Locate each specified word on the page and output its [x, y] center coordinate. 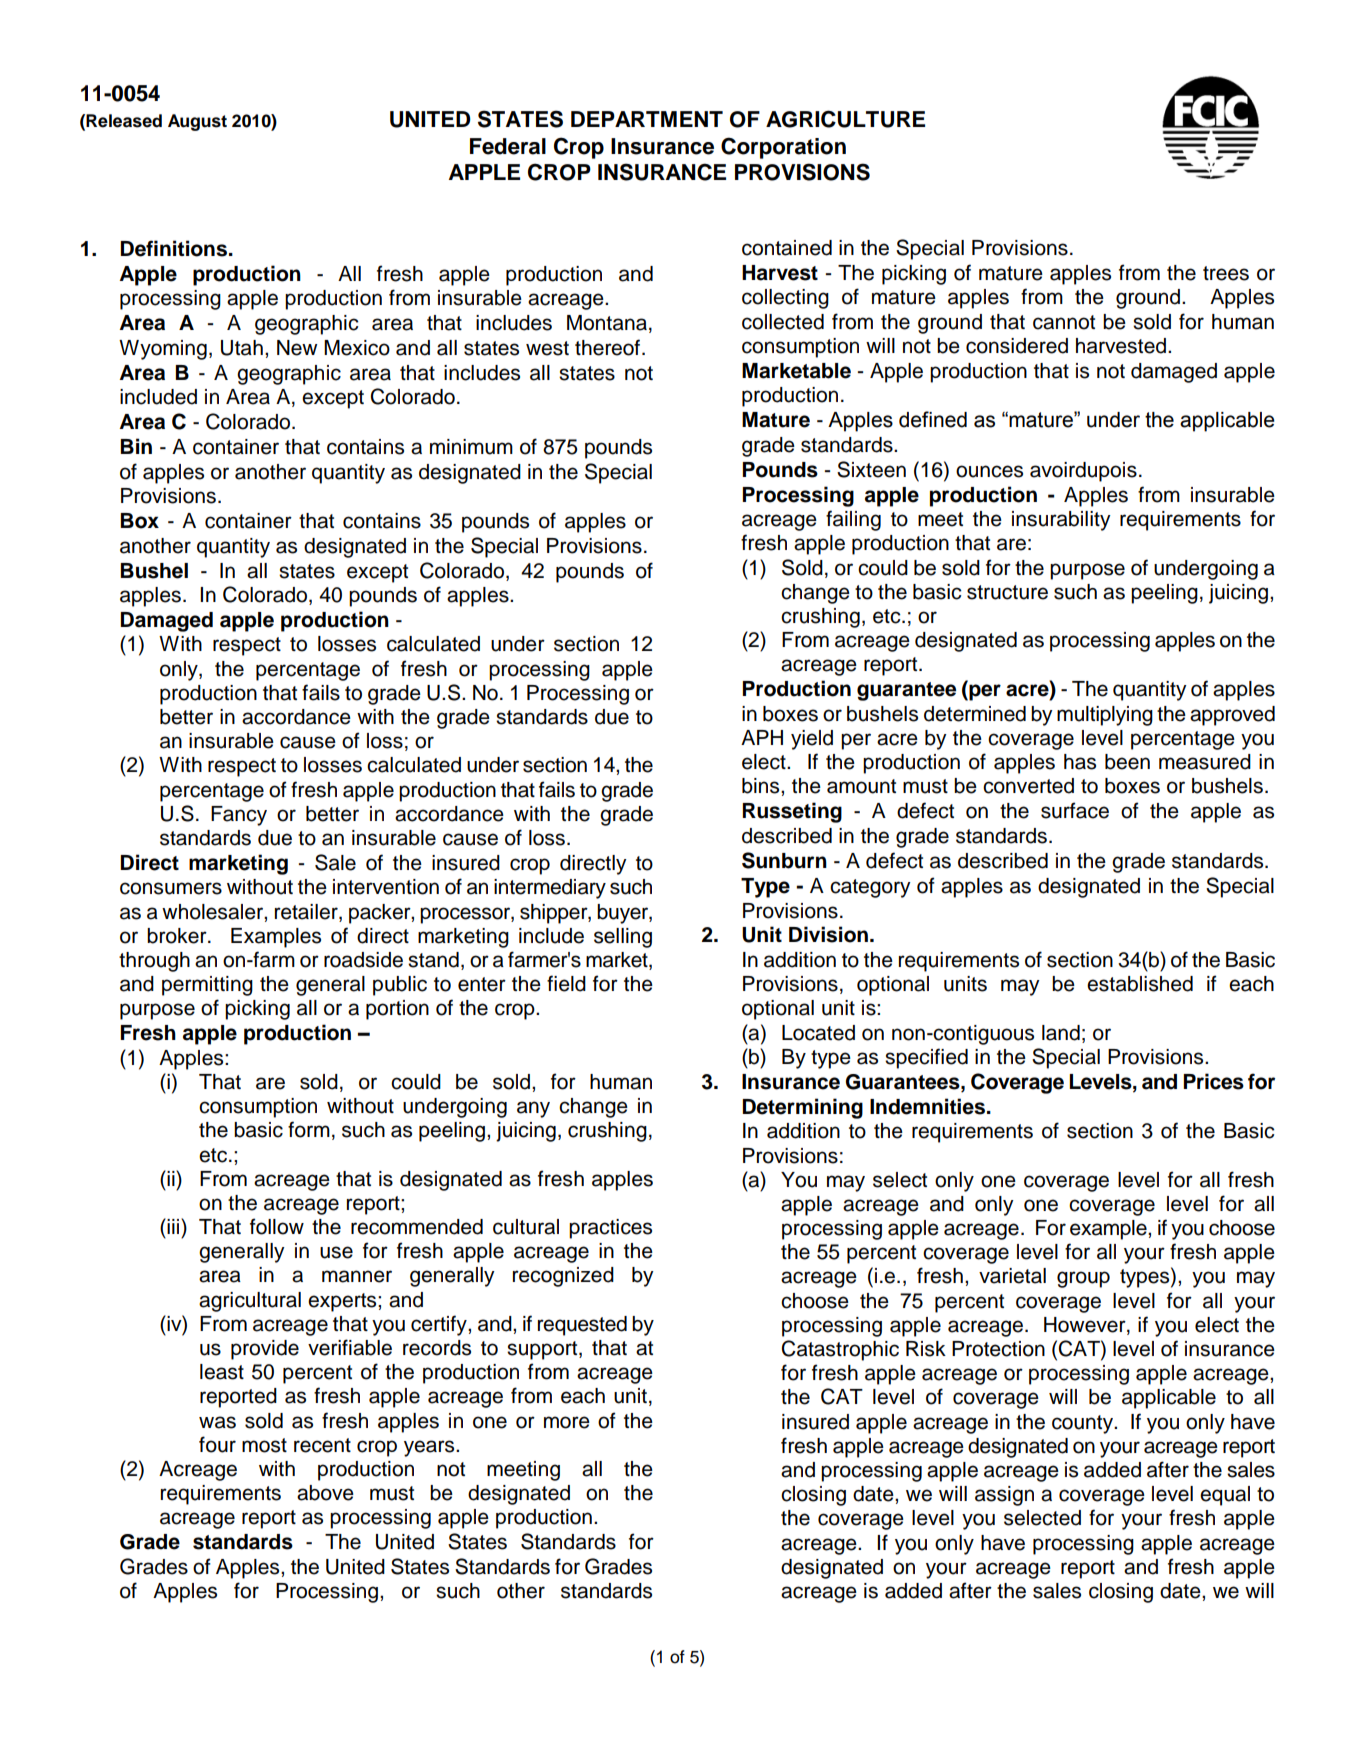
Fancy [239, 816]
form [309, 1129]
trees [1226, 273]
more [567, 1422]
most [264, 1445]
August [197, 122]
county [1084, 1424]
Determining [803, 1108]
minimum [471, 447]
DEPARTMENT [647, 119]
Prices [1214, 1081]
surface [1075, 810]
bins [762, 786]
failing [853, 520]
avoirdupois [1083, 472]
